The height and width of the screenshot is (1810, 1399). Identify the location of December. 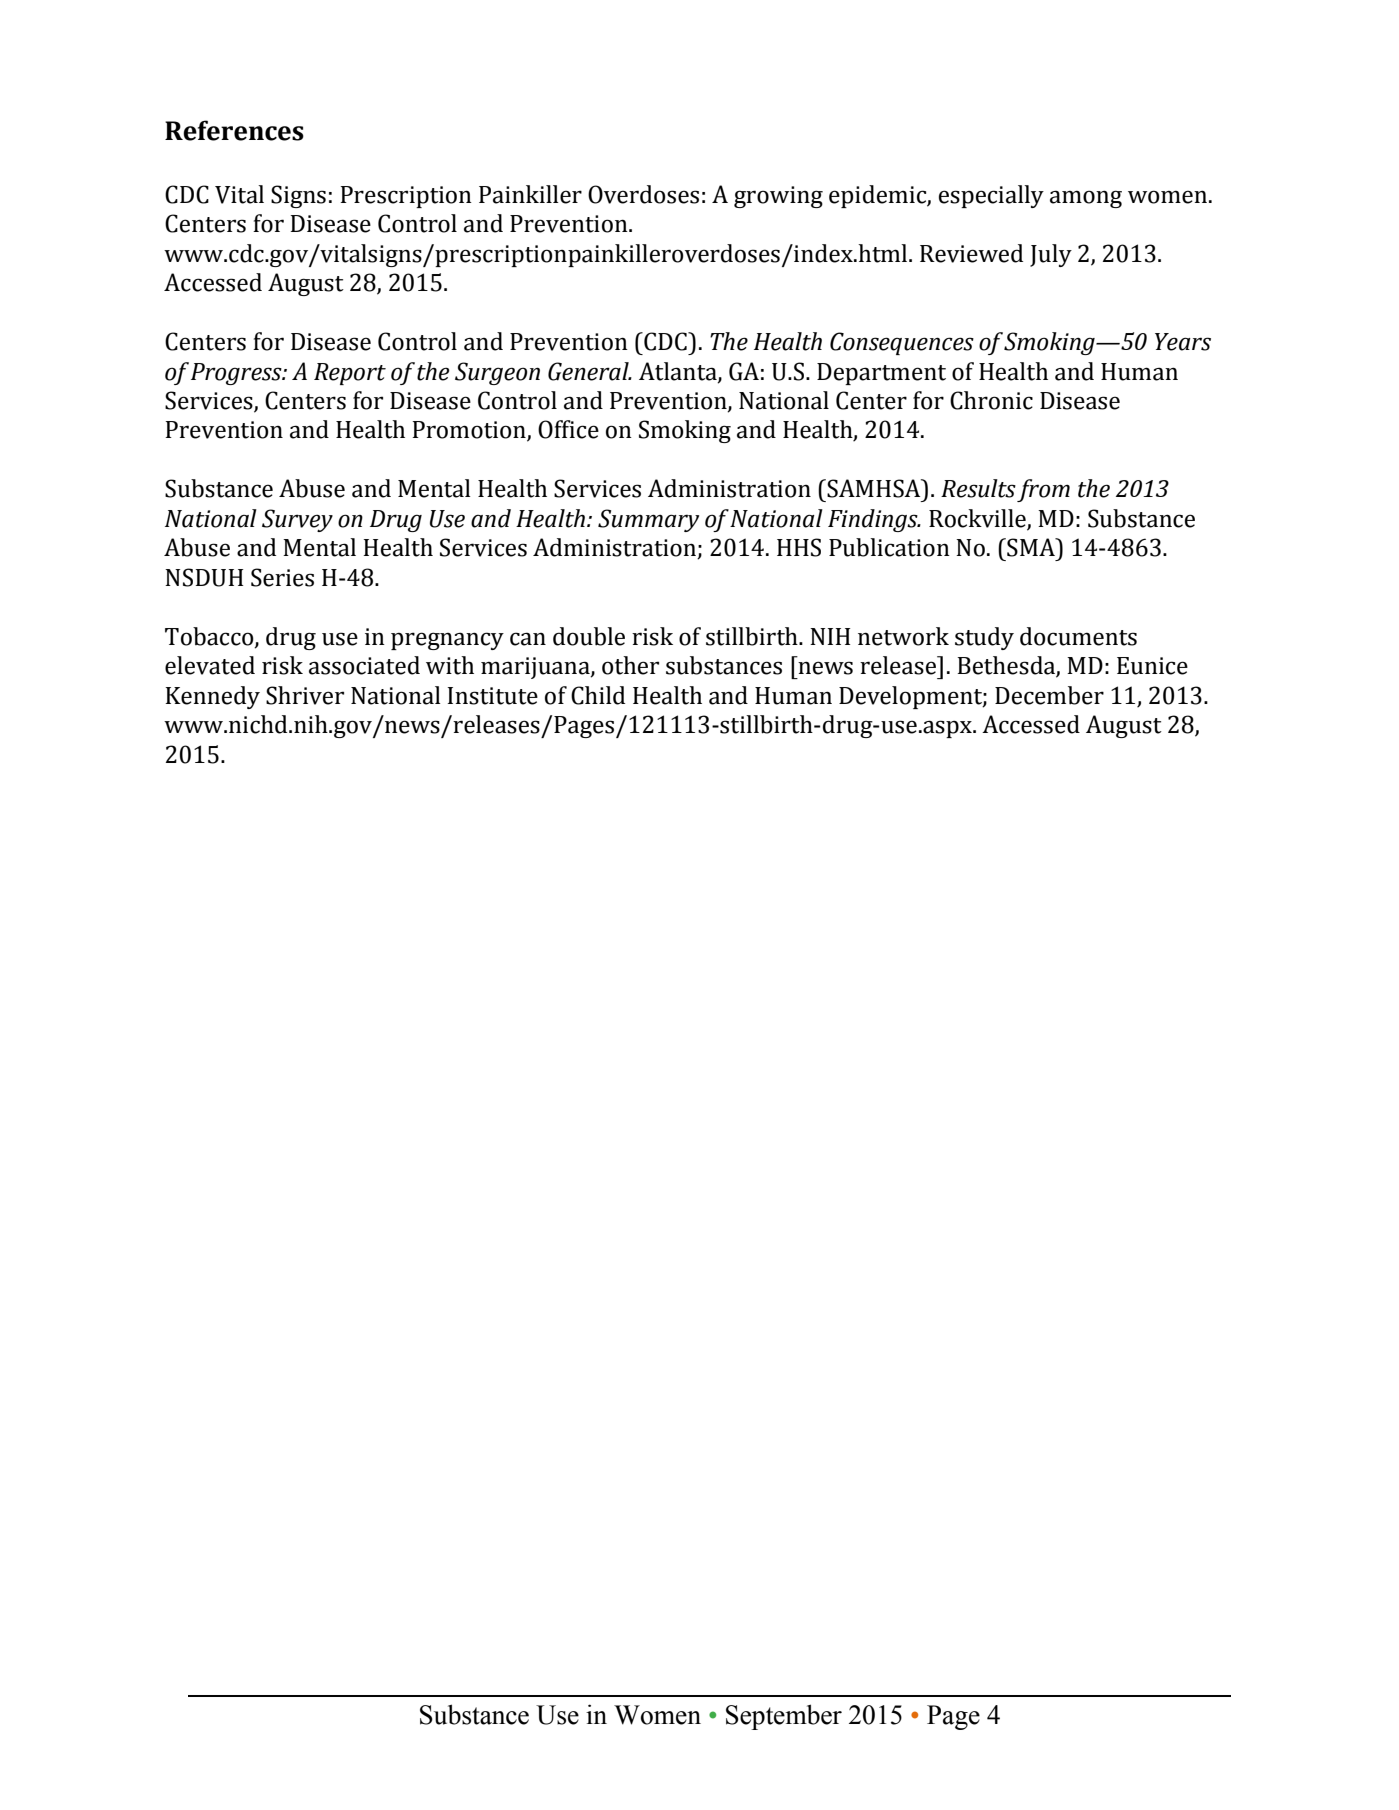
(1049, 695).
